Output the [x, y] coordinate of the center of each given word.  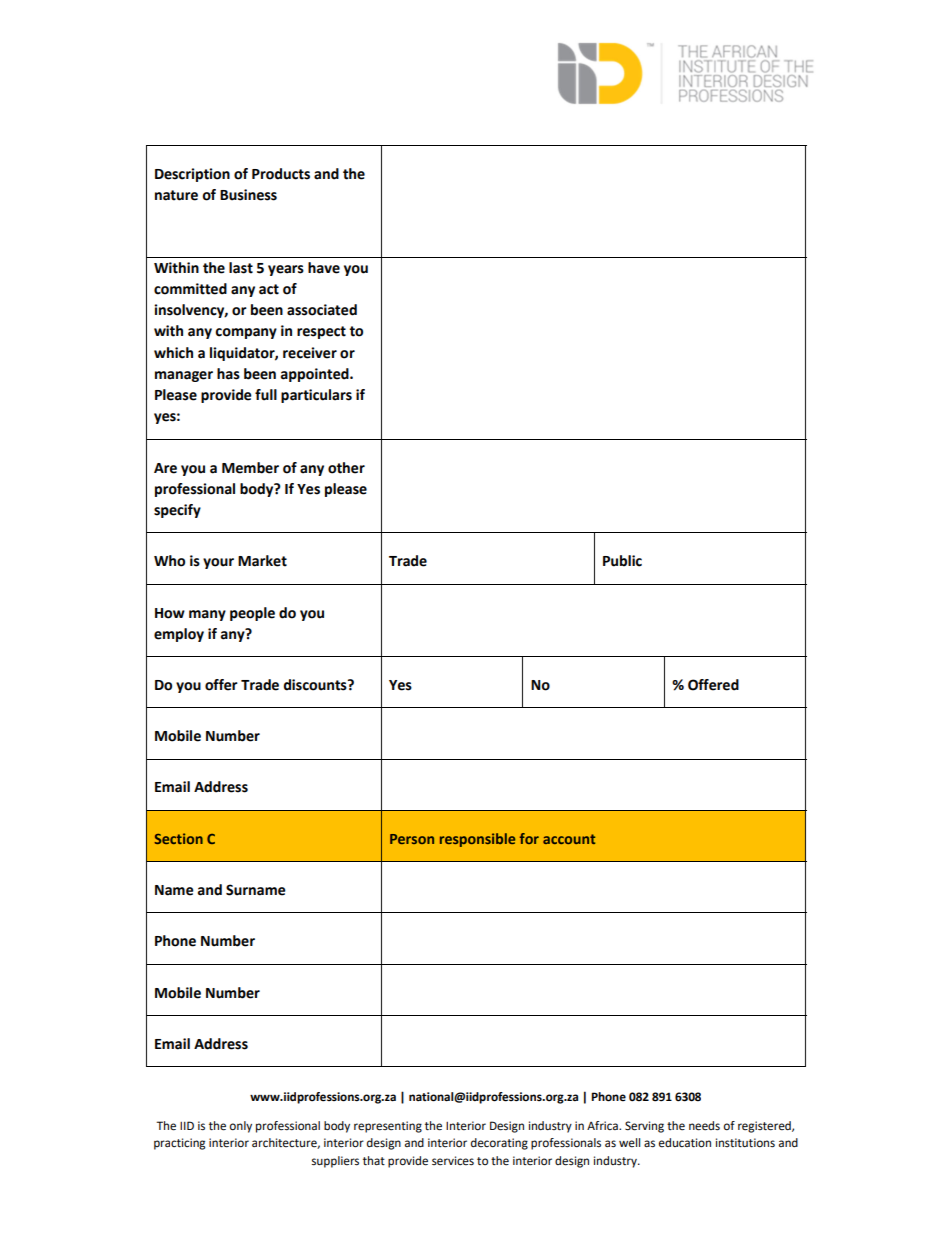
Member [250, 468]
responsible [477, 840]
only [241, 1127]
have [324, 268]
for [529, 838]
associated [322, 310]
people [252, 614]
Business [248, 195]
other [346, 468]
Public [622, 561]
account [569, 839]
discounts [316, 685]
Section [178, 838]
